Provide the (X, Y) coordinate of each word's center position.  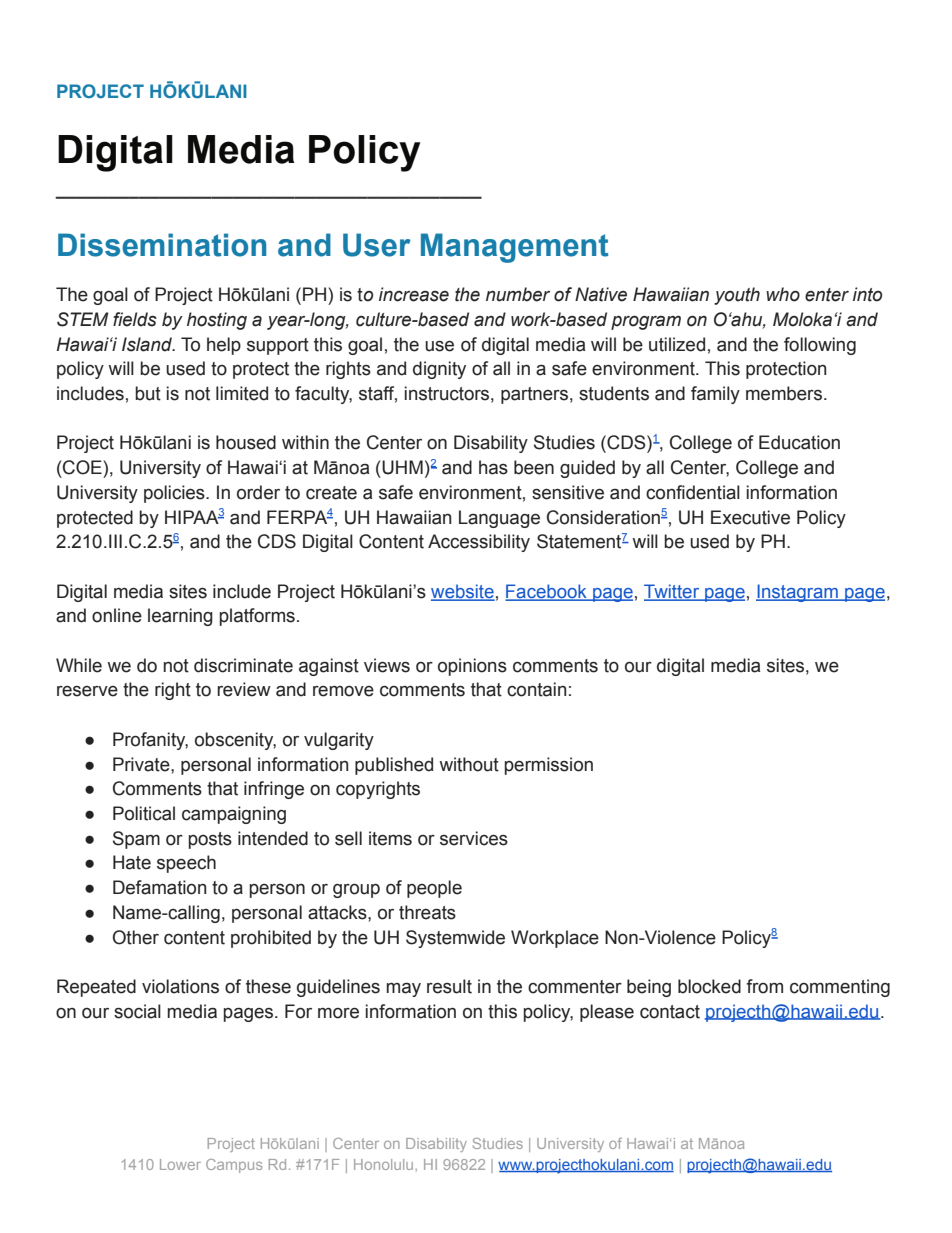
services (474, 838)
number (518, 294)
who (783, 294)
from (764, 986)
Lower (180, 1164)
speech (186, 864)
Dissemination (162, 245)
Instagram (798, 593)
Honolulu (385, 1164)
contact (670, 1012)
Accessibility (479, 543)
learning (180, 617)
